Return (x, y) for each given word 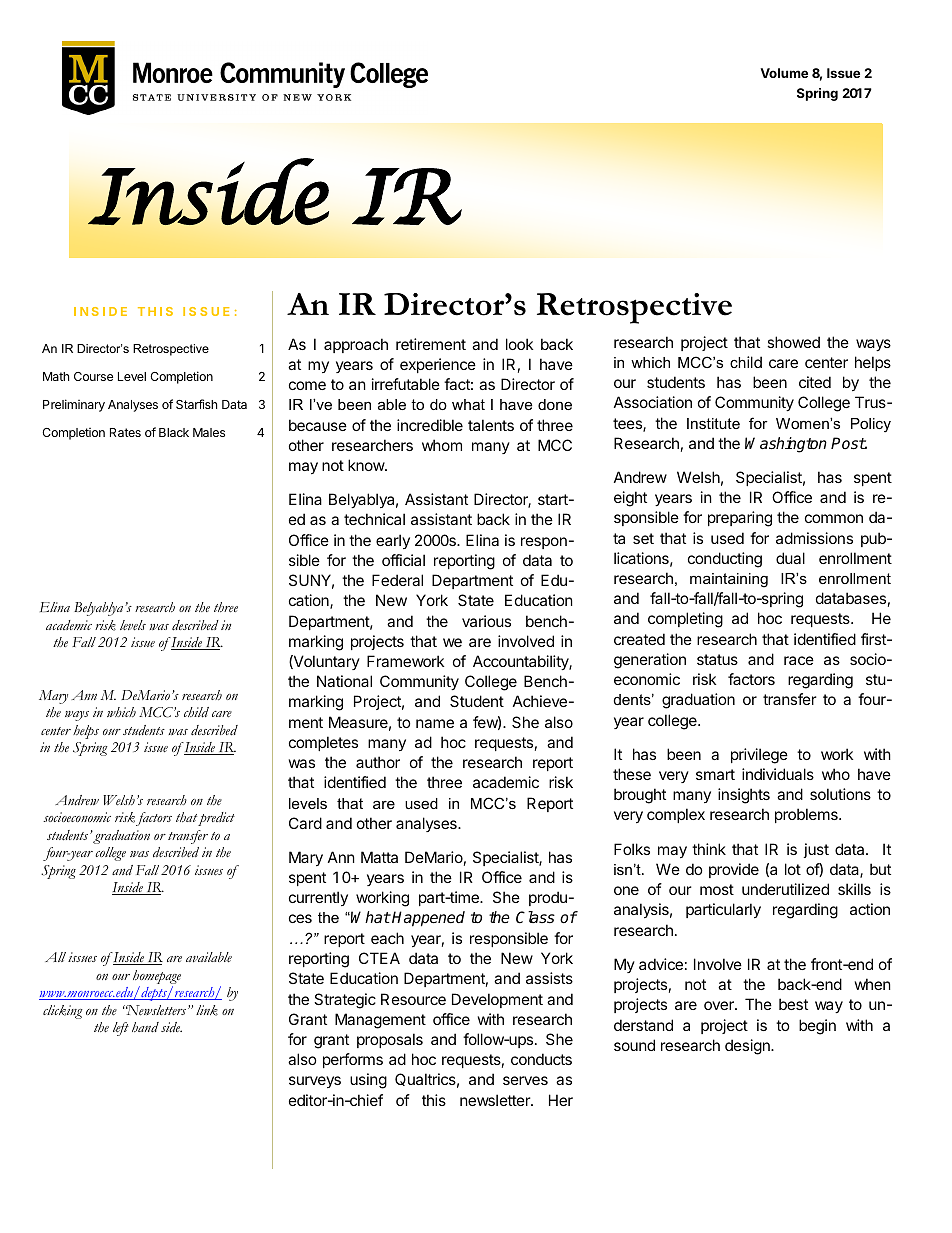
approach (356, 345)
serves (525, 1080)
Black (174, 432)
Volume (784, 73)
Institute (713, 423)
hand (145, 1027)
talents (491, 425)
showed (793, 342)
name (435, 723)
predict (216, 819)
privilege (759, 756)
